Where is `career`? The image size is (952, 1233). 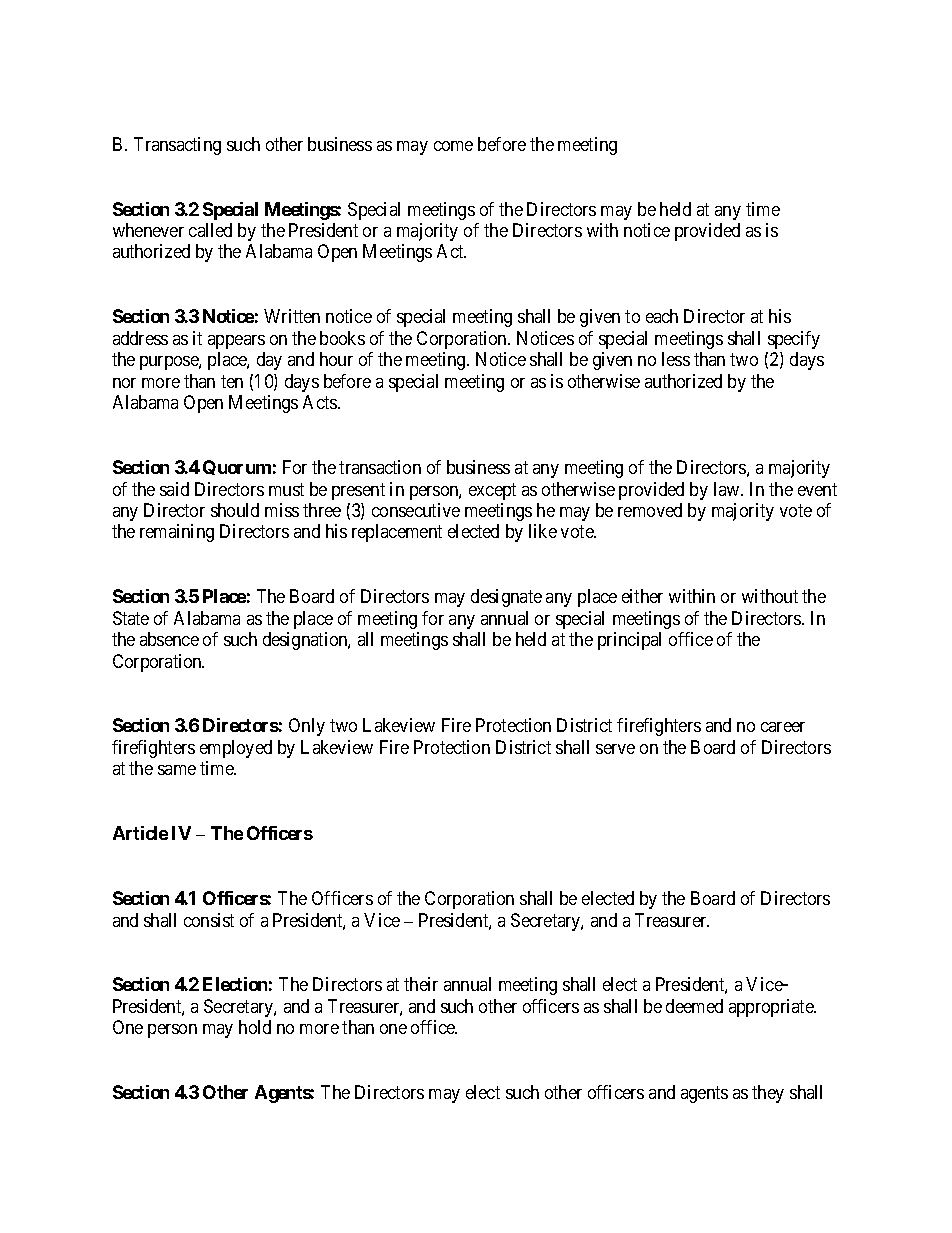 career is located at coordinates (783, 727).
